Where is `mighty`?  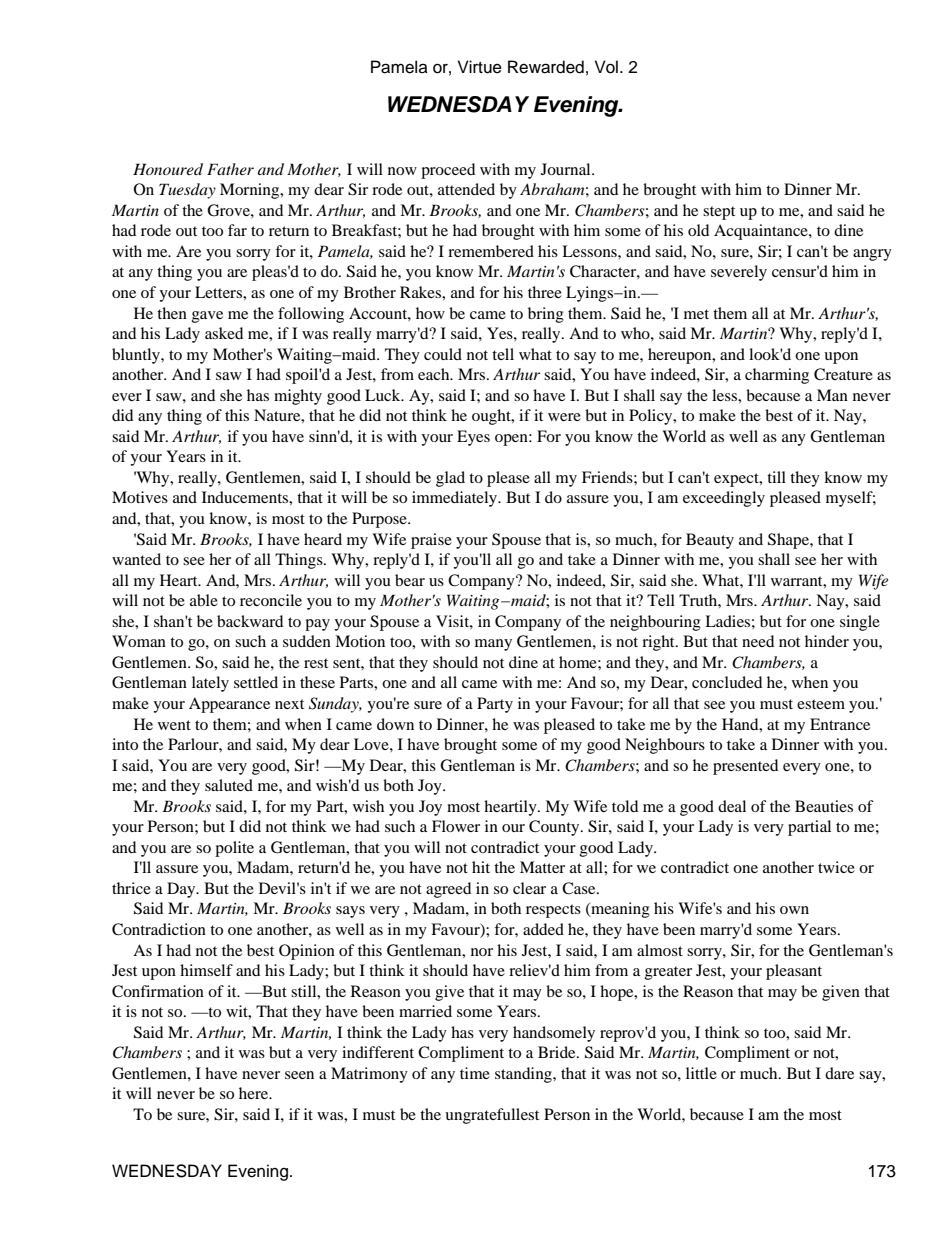
mighty is located at coordinates (298, 397).
